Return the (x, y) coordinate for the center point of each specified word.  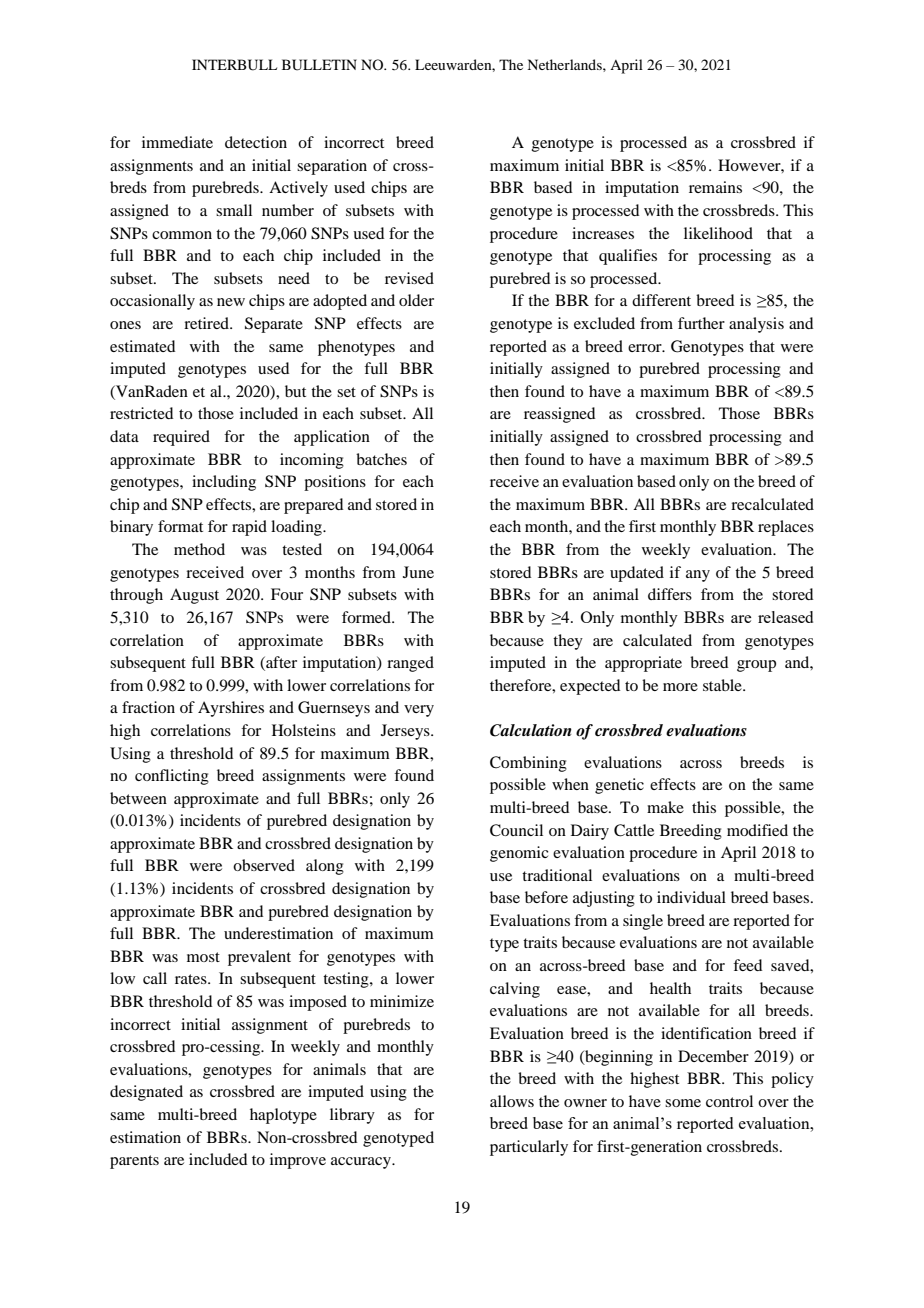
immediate (177, 142)
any (698, 576)
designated (146, 1093)
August (194, 596)
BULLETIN (319, 65)
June (418, 572)
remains (715, 187)
